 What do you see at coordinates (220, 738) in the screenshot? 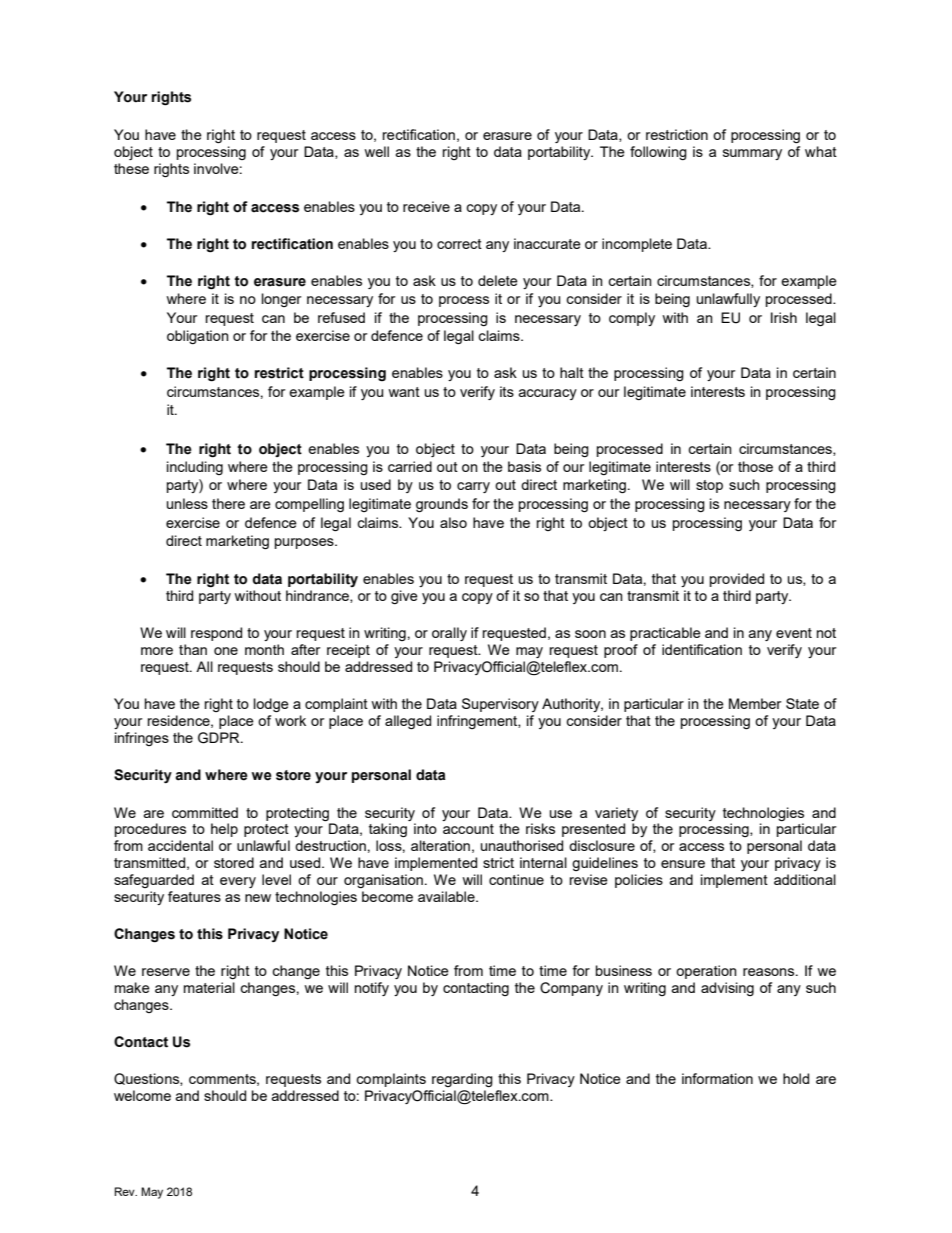
I see `GDPR` at bounding box center [220, 738].
